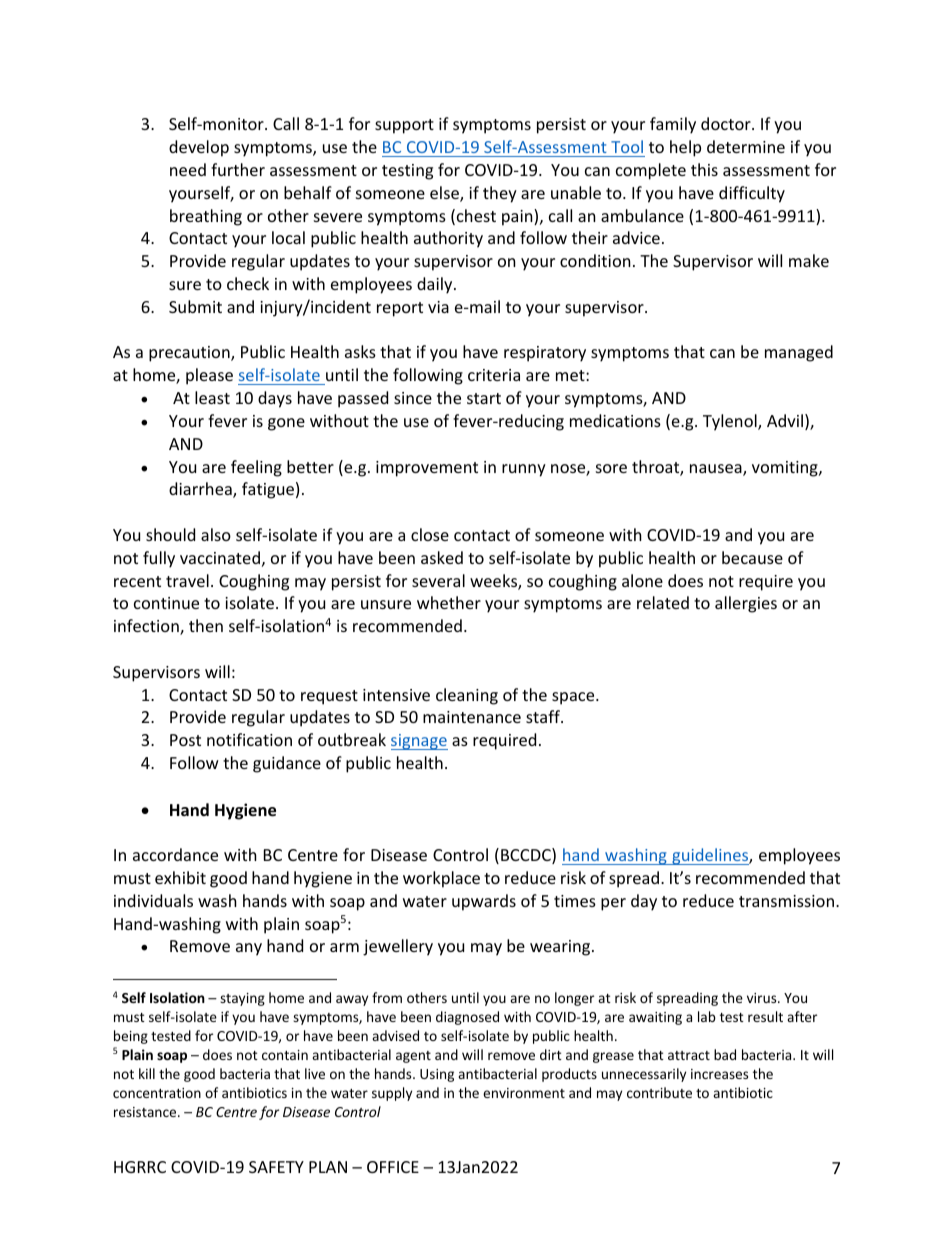 This image has width=952, height=1233. What do you see at coordinates (449, 602) in the image?
I see `whether` at bounding box center [449, 602].
